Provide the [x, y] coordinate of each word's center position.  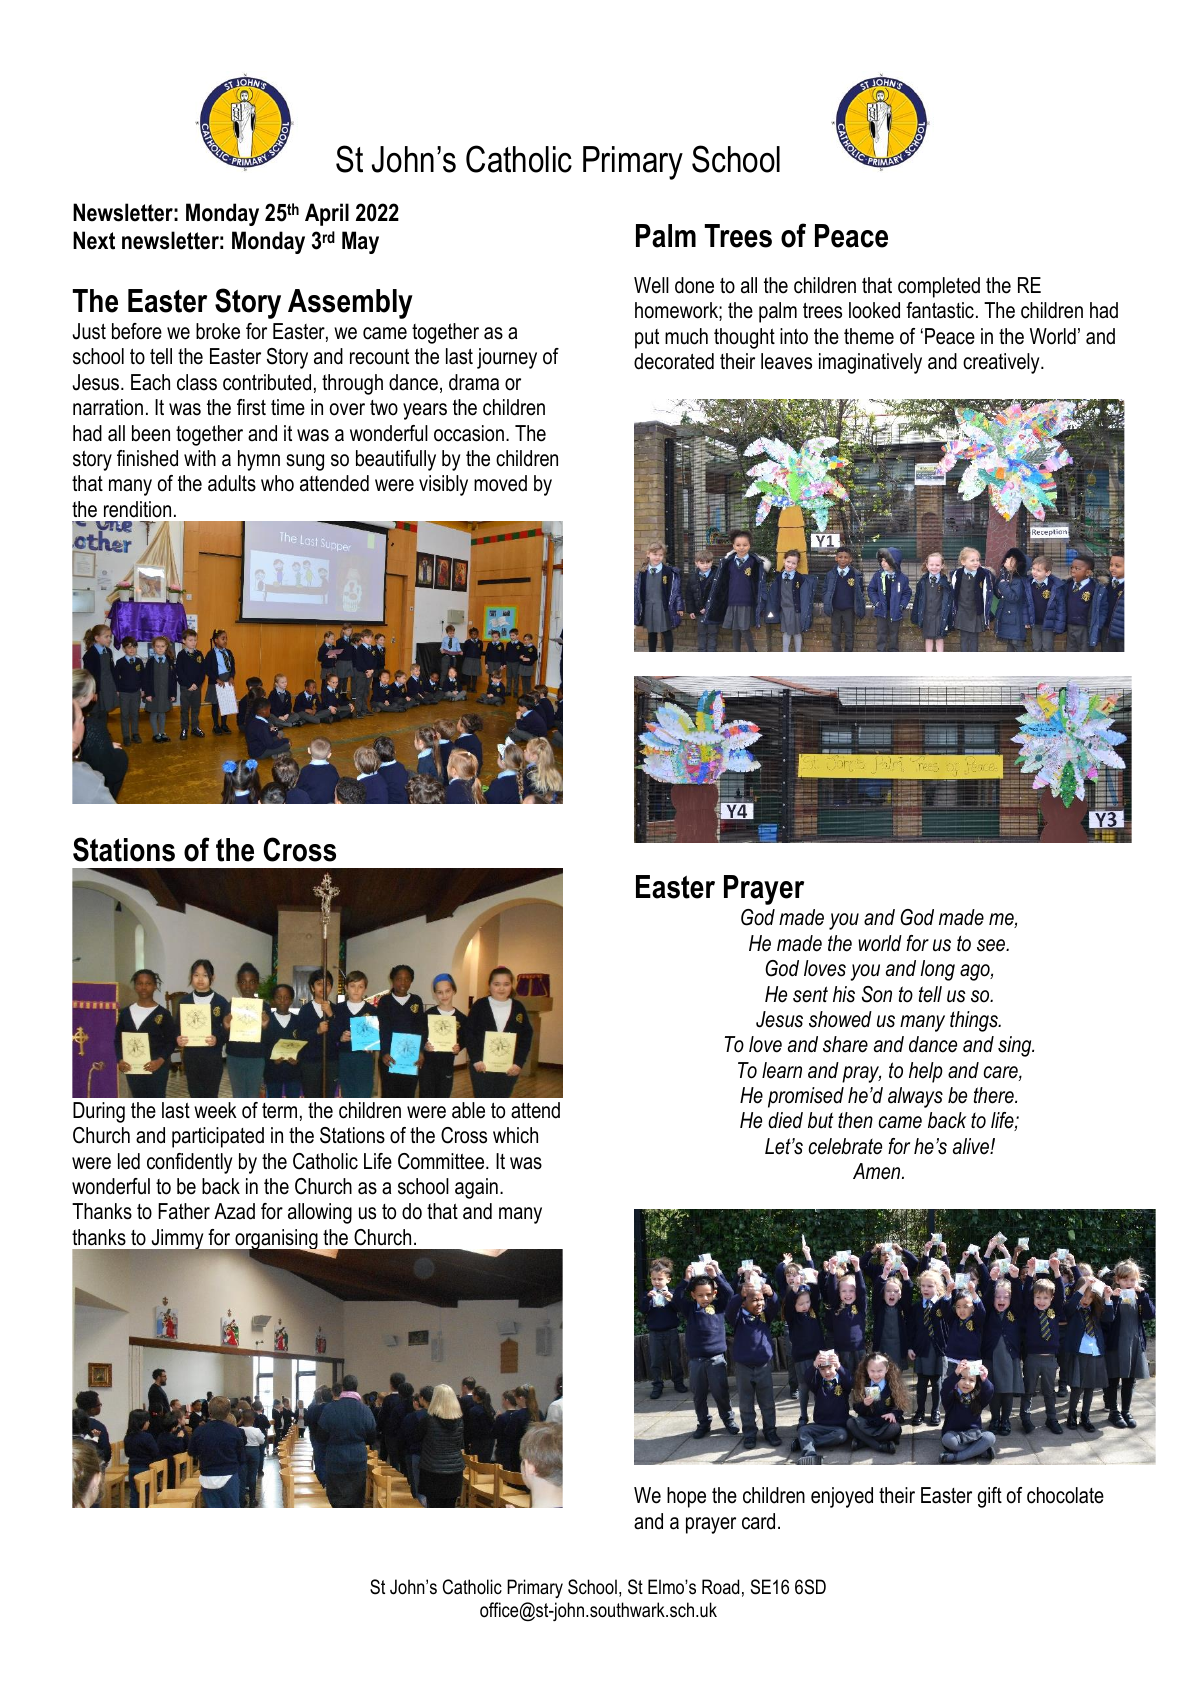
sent [810, 994]
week [215, 1110]
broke [218, 331]
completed [939, 287]
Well [651, 285]
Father [184, 1211]
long [937, 970]
